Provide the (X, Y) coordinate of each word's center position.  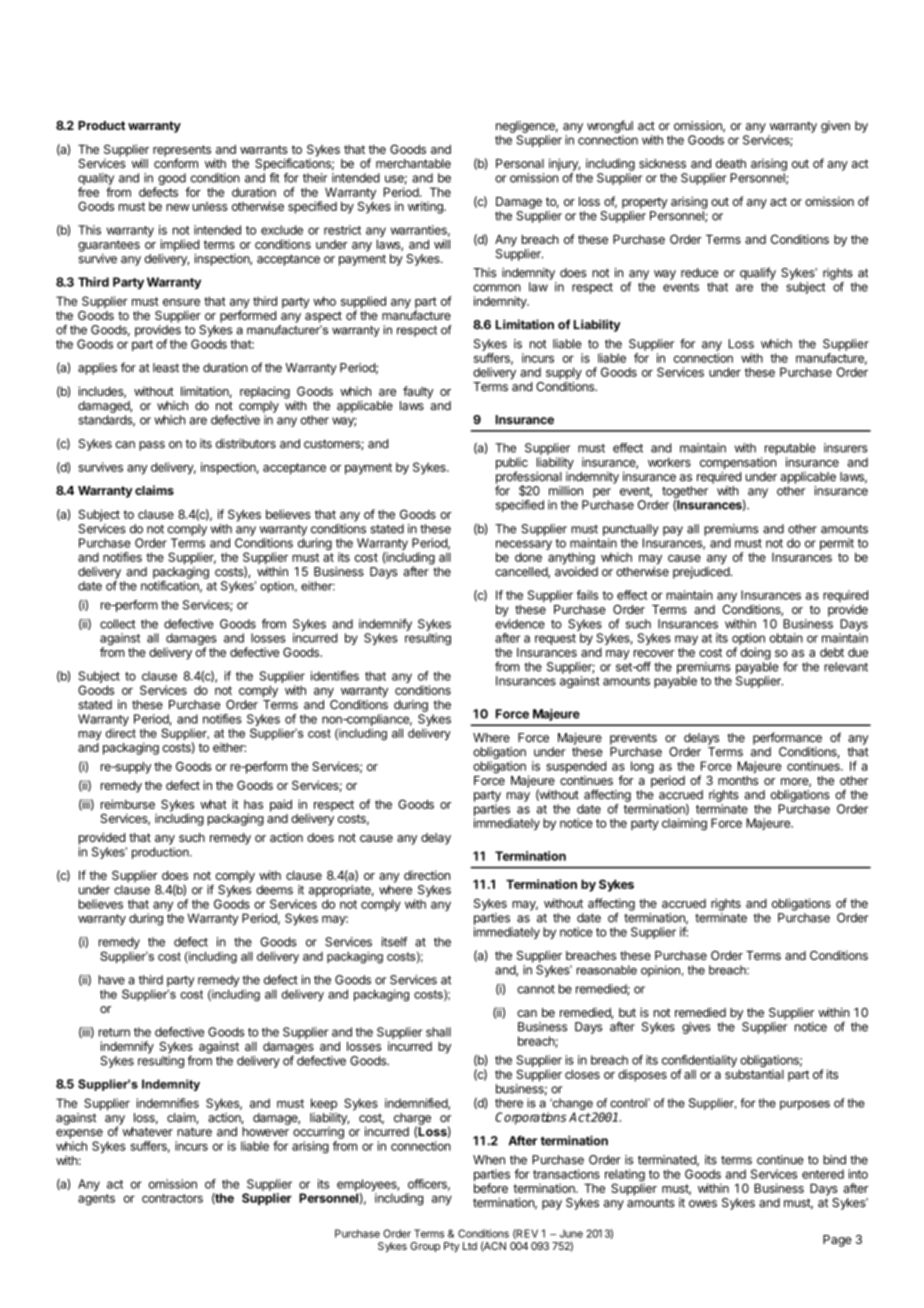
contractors (172, 1198)
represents (182, 152)
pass (152, 446)
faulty (418, 392)
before (491, 1188)
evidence (520, 624)
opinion (660, 971)
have (112, 980)
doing (755, 653)
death (731, 163)
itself (394, 942)
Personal (520, 163)
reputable (790, 449)
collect (117, 624)
